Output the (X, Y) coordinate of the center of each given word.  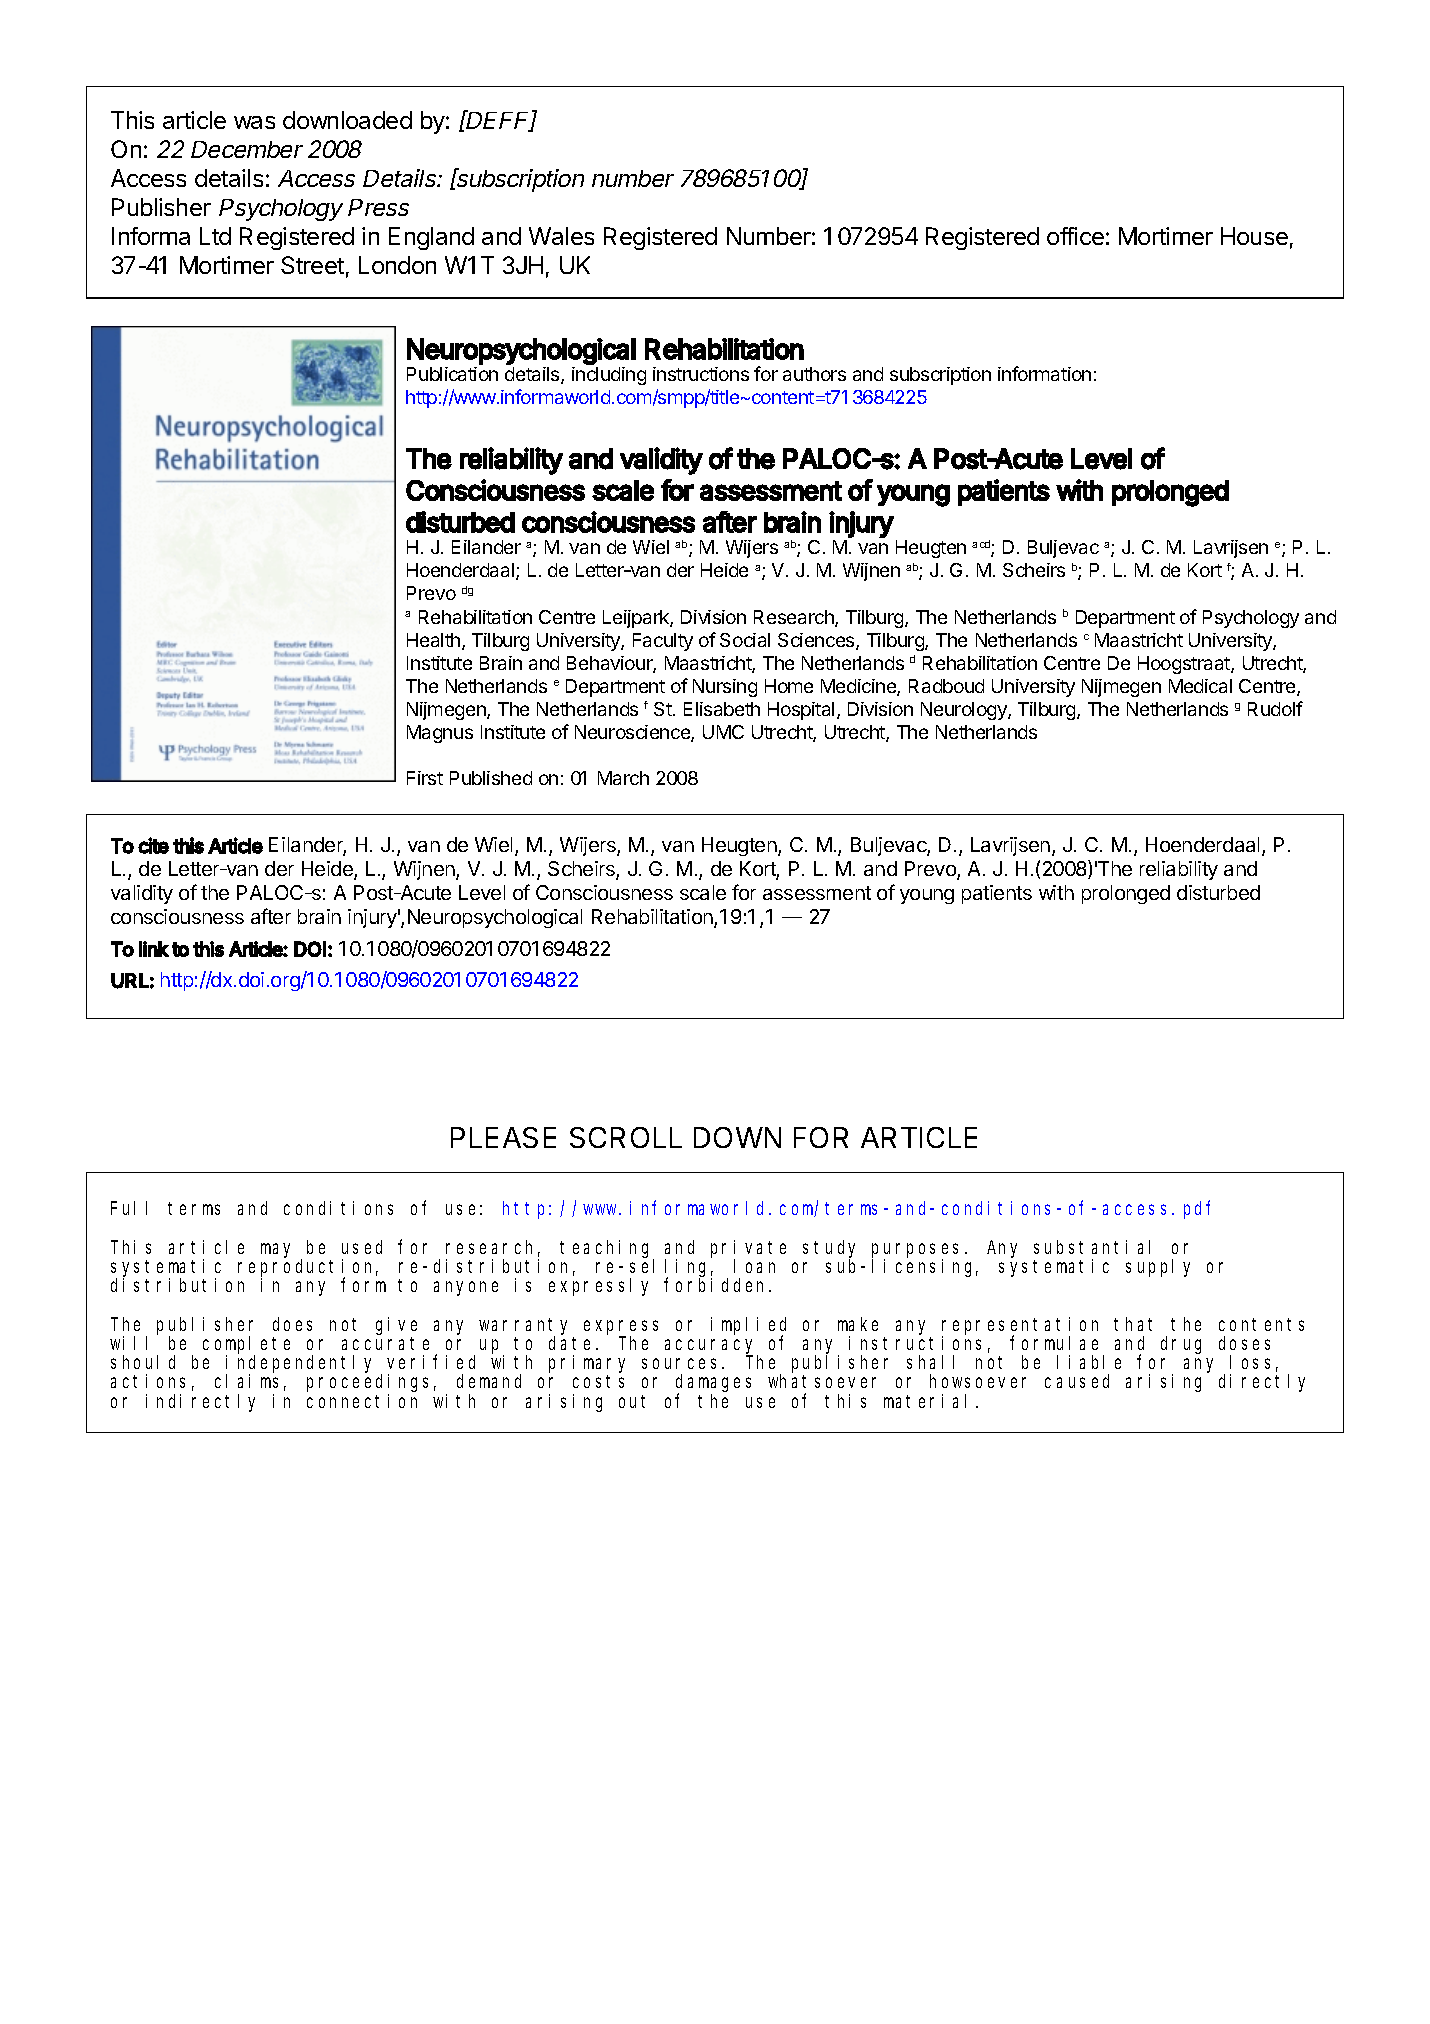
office (1075, 236)
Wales (561, 236)
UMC (723, 732)
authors (814, 374)
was (254, 122)
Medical (1200, 686)
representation (1020, 1327)
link (154, 949)
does (292, 1324)
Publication (452, 374)
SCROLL (626, 1137)
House (1254, 236)
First (425, 778)
